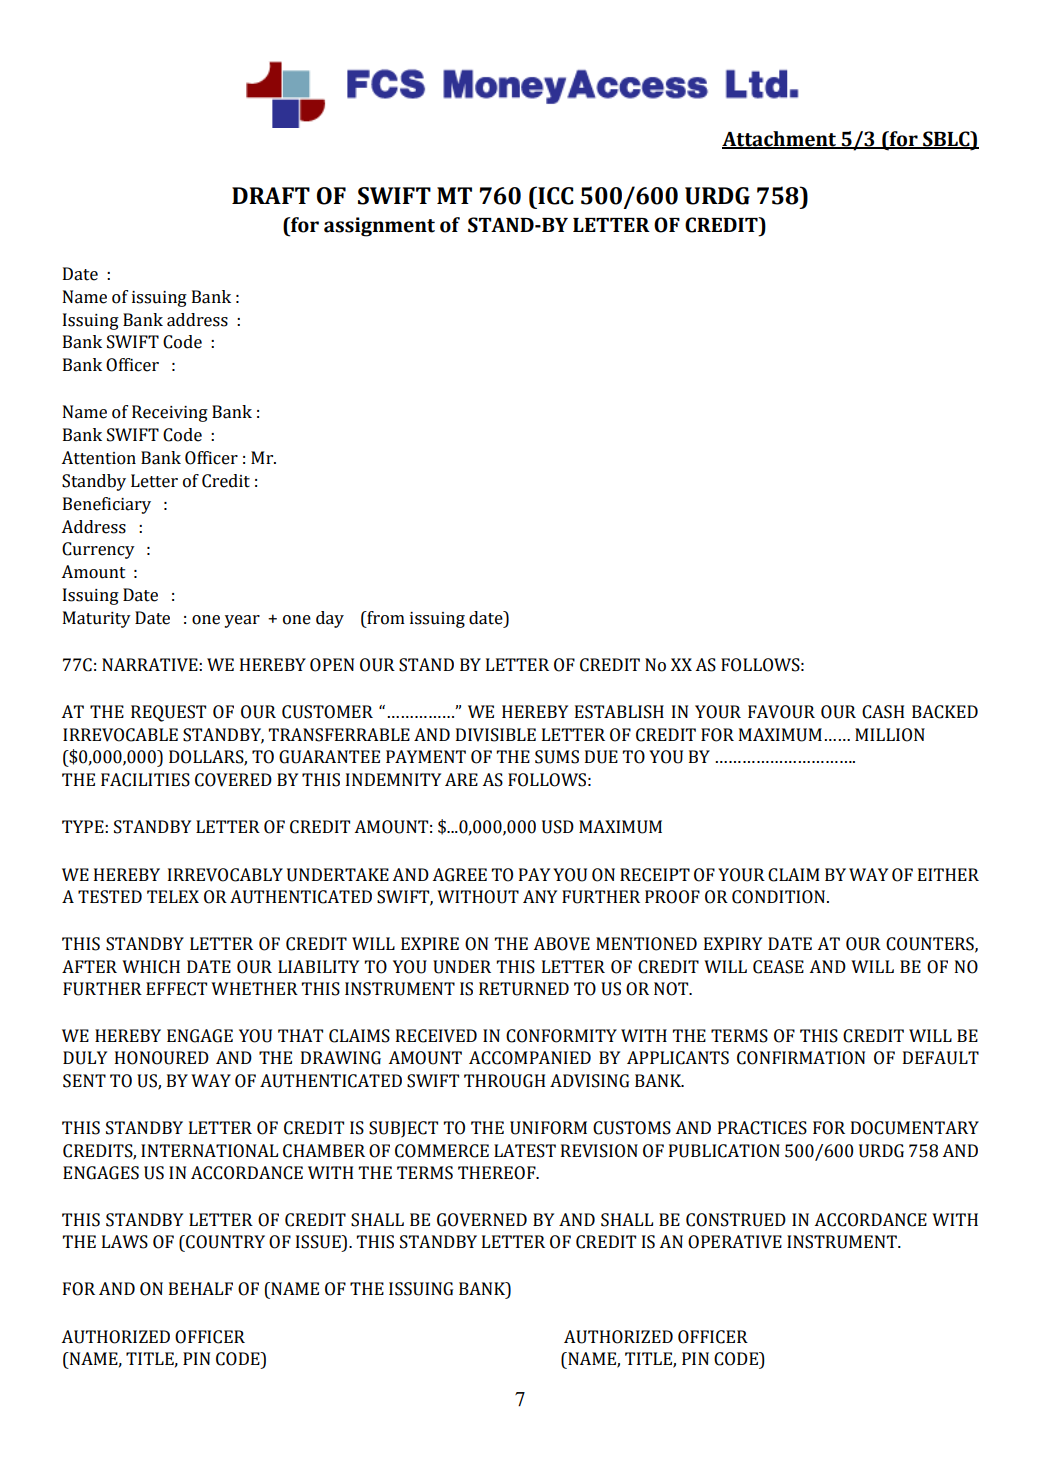 This screenshot has height=1475, width=1043. I want to click on CASH, so click(883, 712).
